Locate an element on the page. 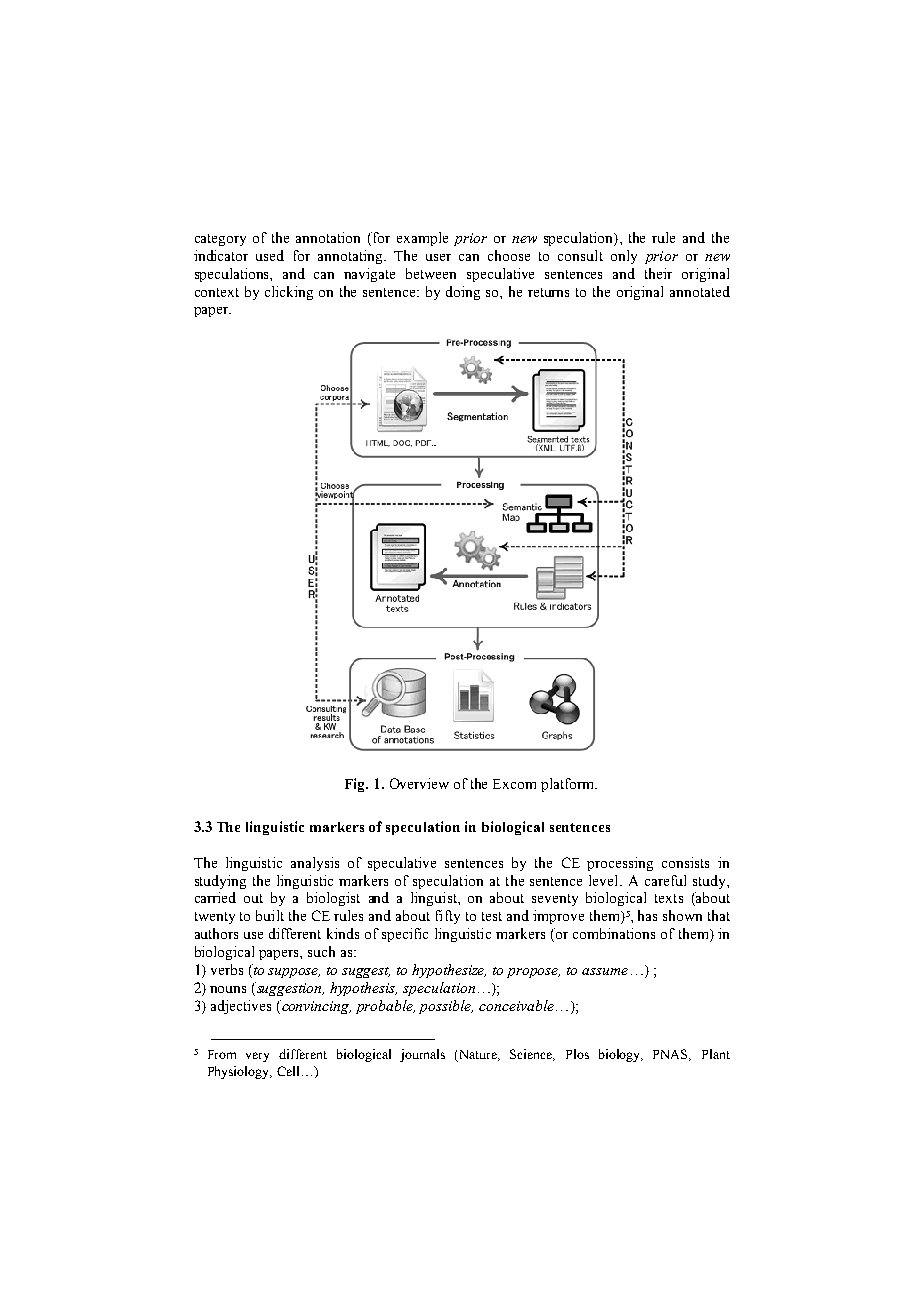 The width and height of the image is (924, 1308). platform is located at coordinates (569, 785).
